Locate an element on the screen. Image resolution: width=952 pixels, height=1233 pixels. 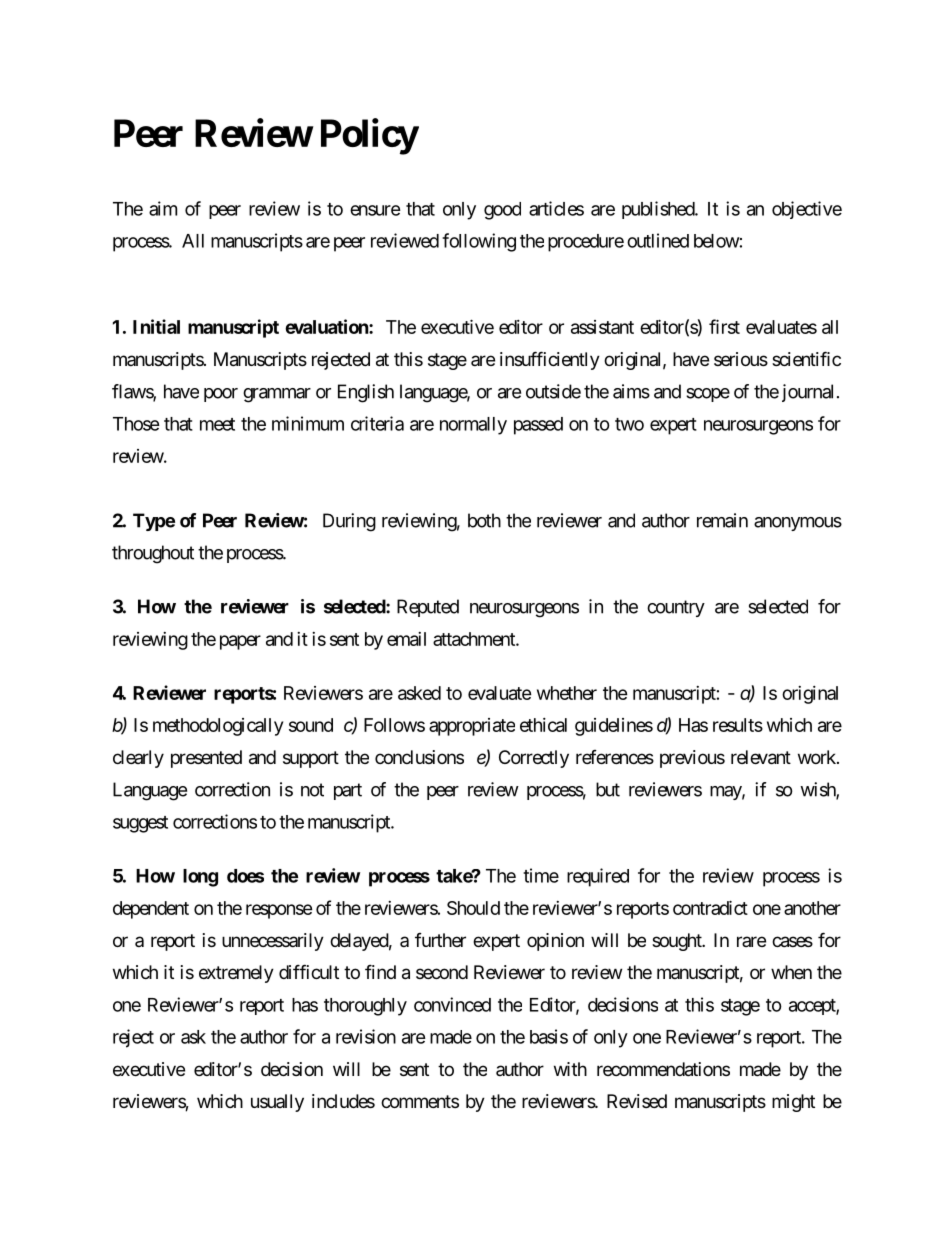
poor is located at coordinates (221, 395).
